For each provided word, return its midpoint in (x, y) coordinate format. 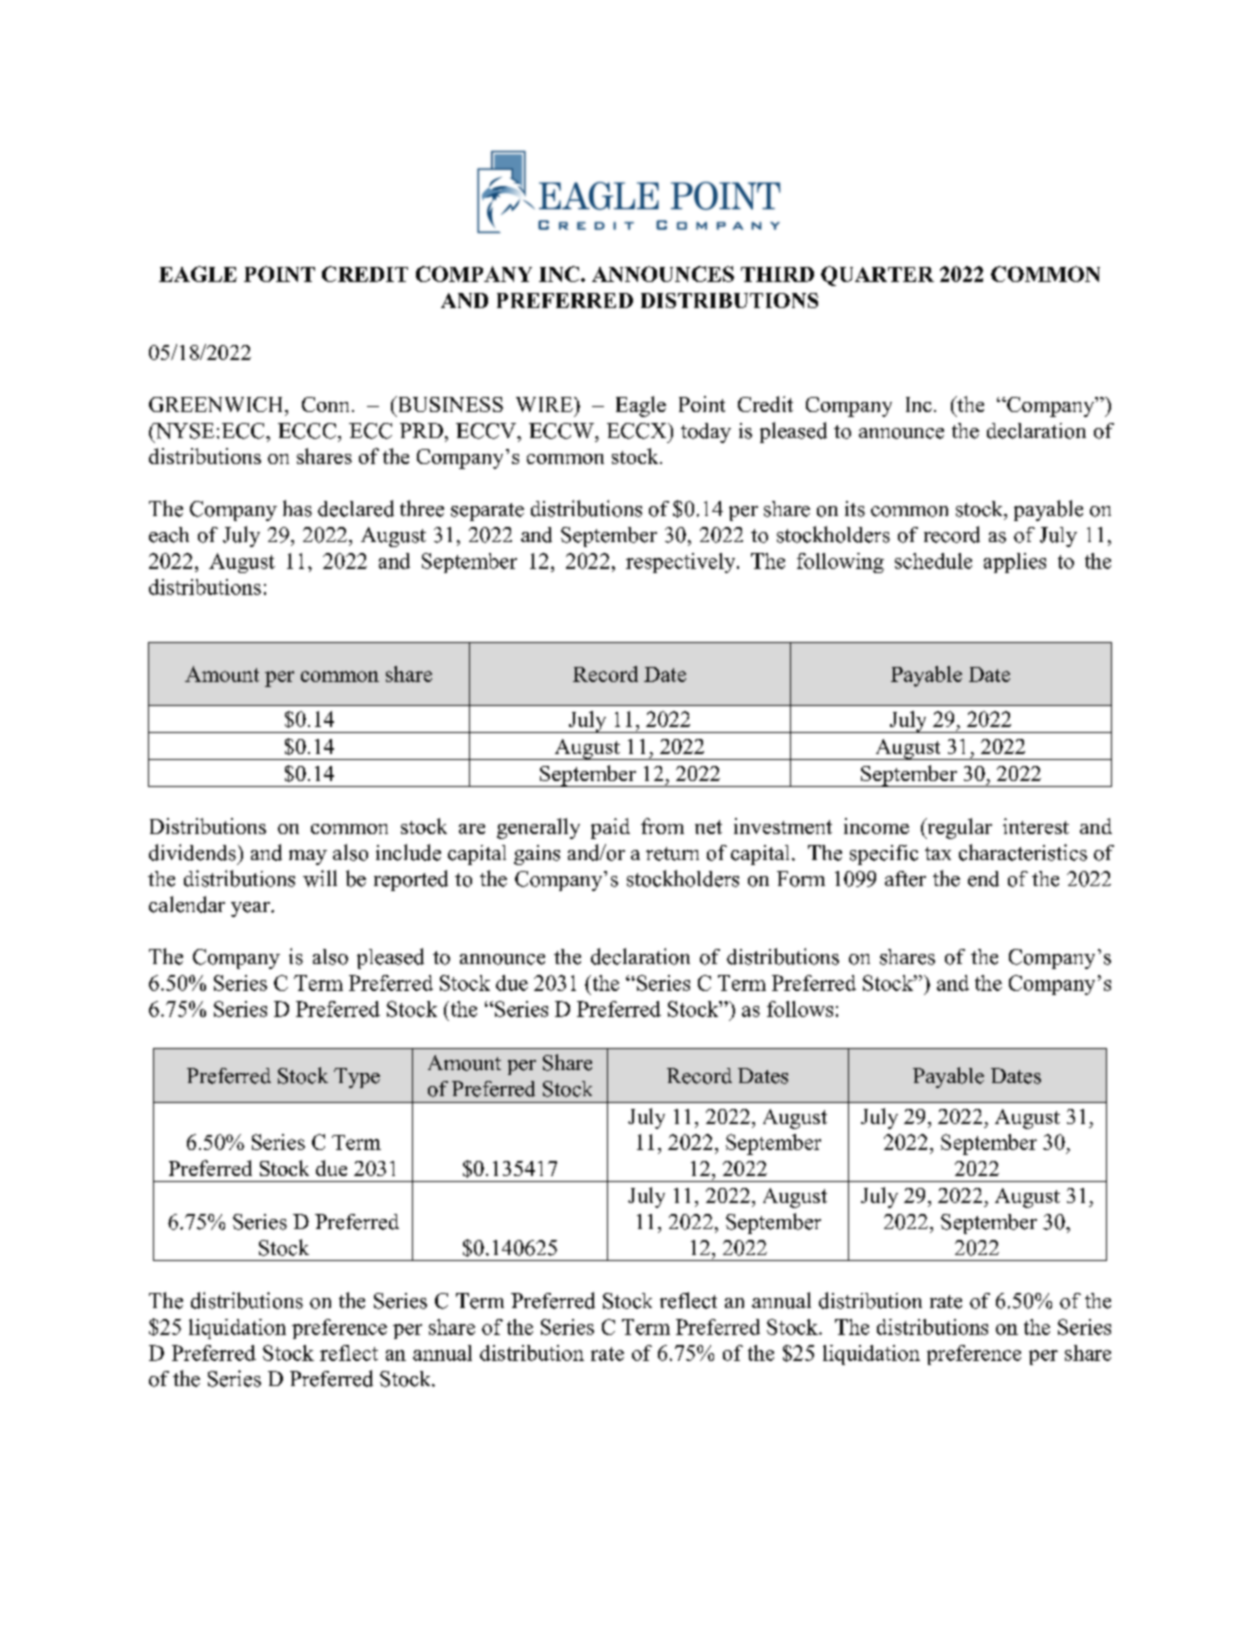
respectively (682, 563)
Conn (325, 404)
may (308, 857)
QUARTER (877, 276)
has (297, 508)
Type (357, 1078)
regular (958, 828)
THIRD (777, 274)
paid (610, 828)
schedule (933, 561)
